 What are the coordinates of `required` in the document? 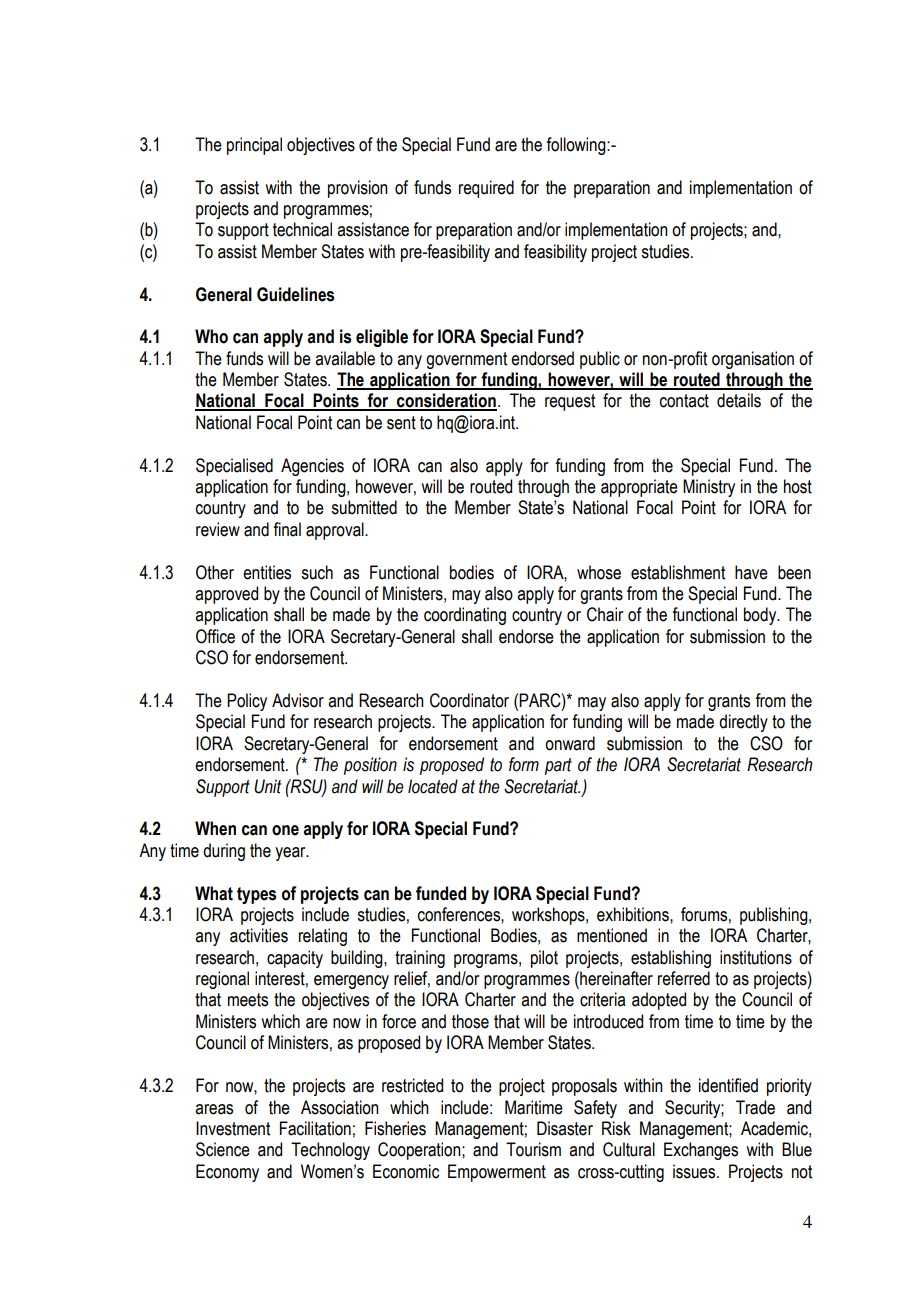 It's located at (486, 189).
